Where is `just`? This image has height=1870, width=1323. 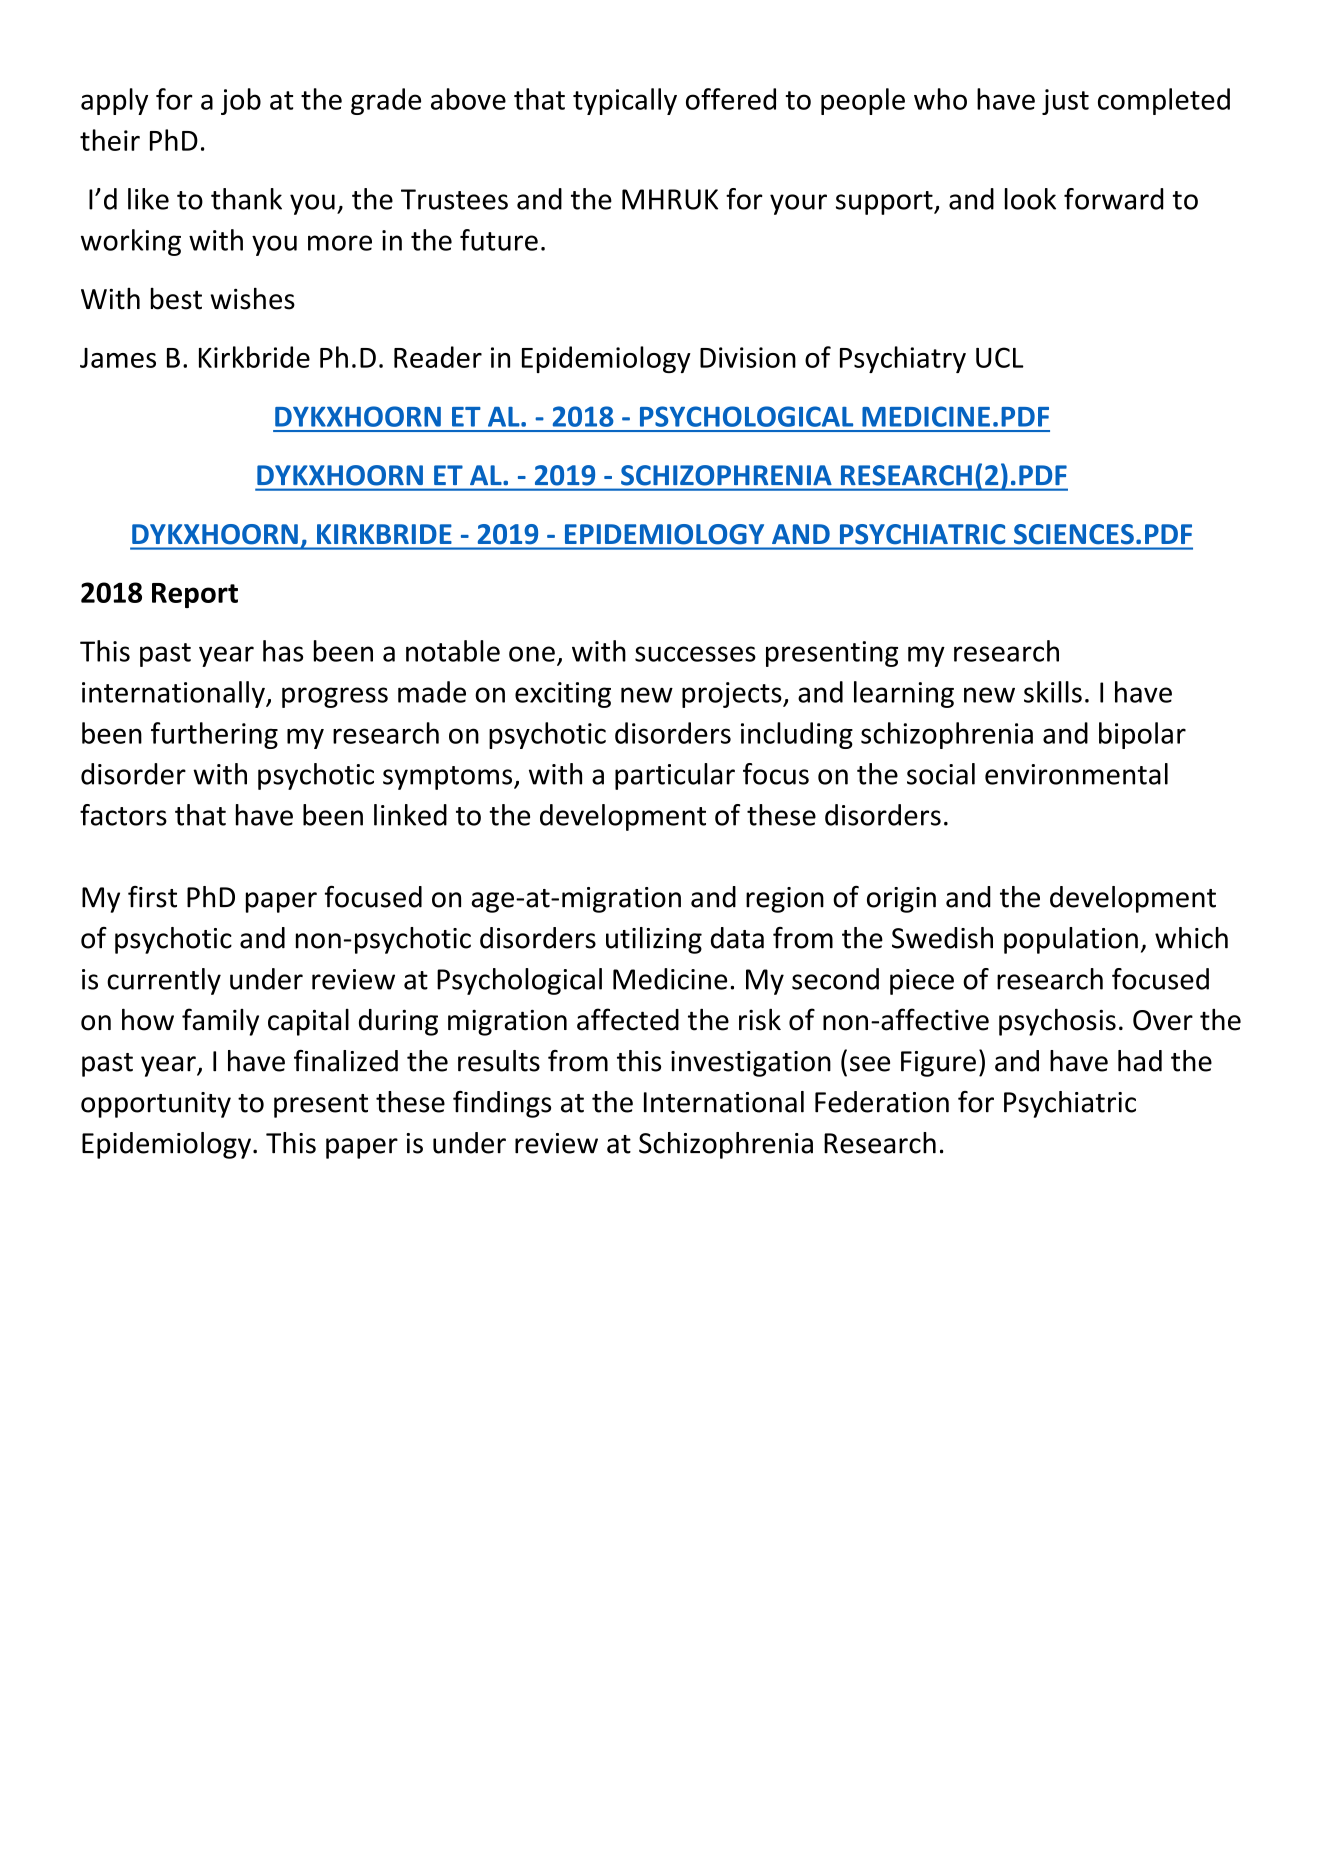
just is located at coordinates (1065, 102).
